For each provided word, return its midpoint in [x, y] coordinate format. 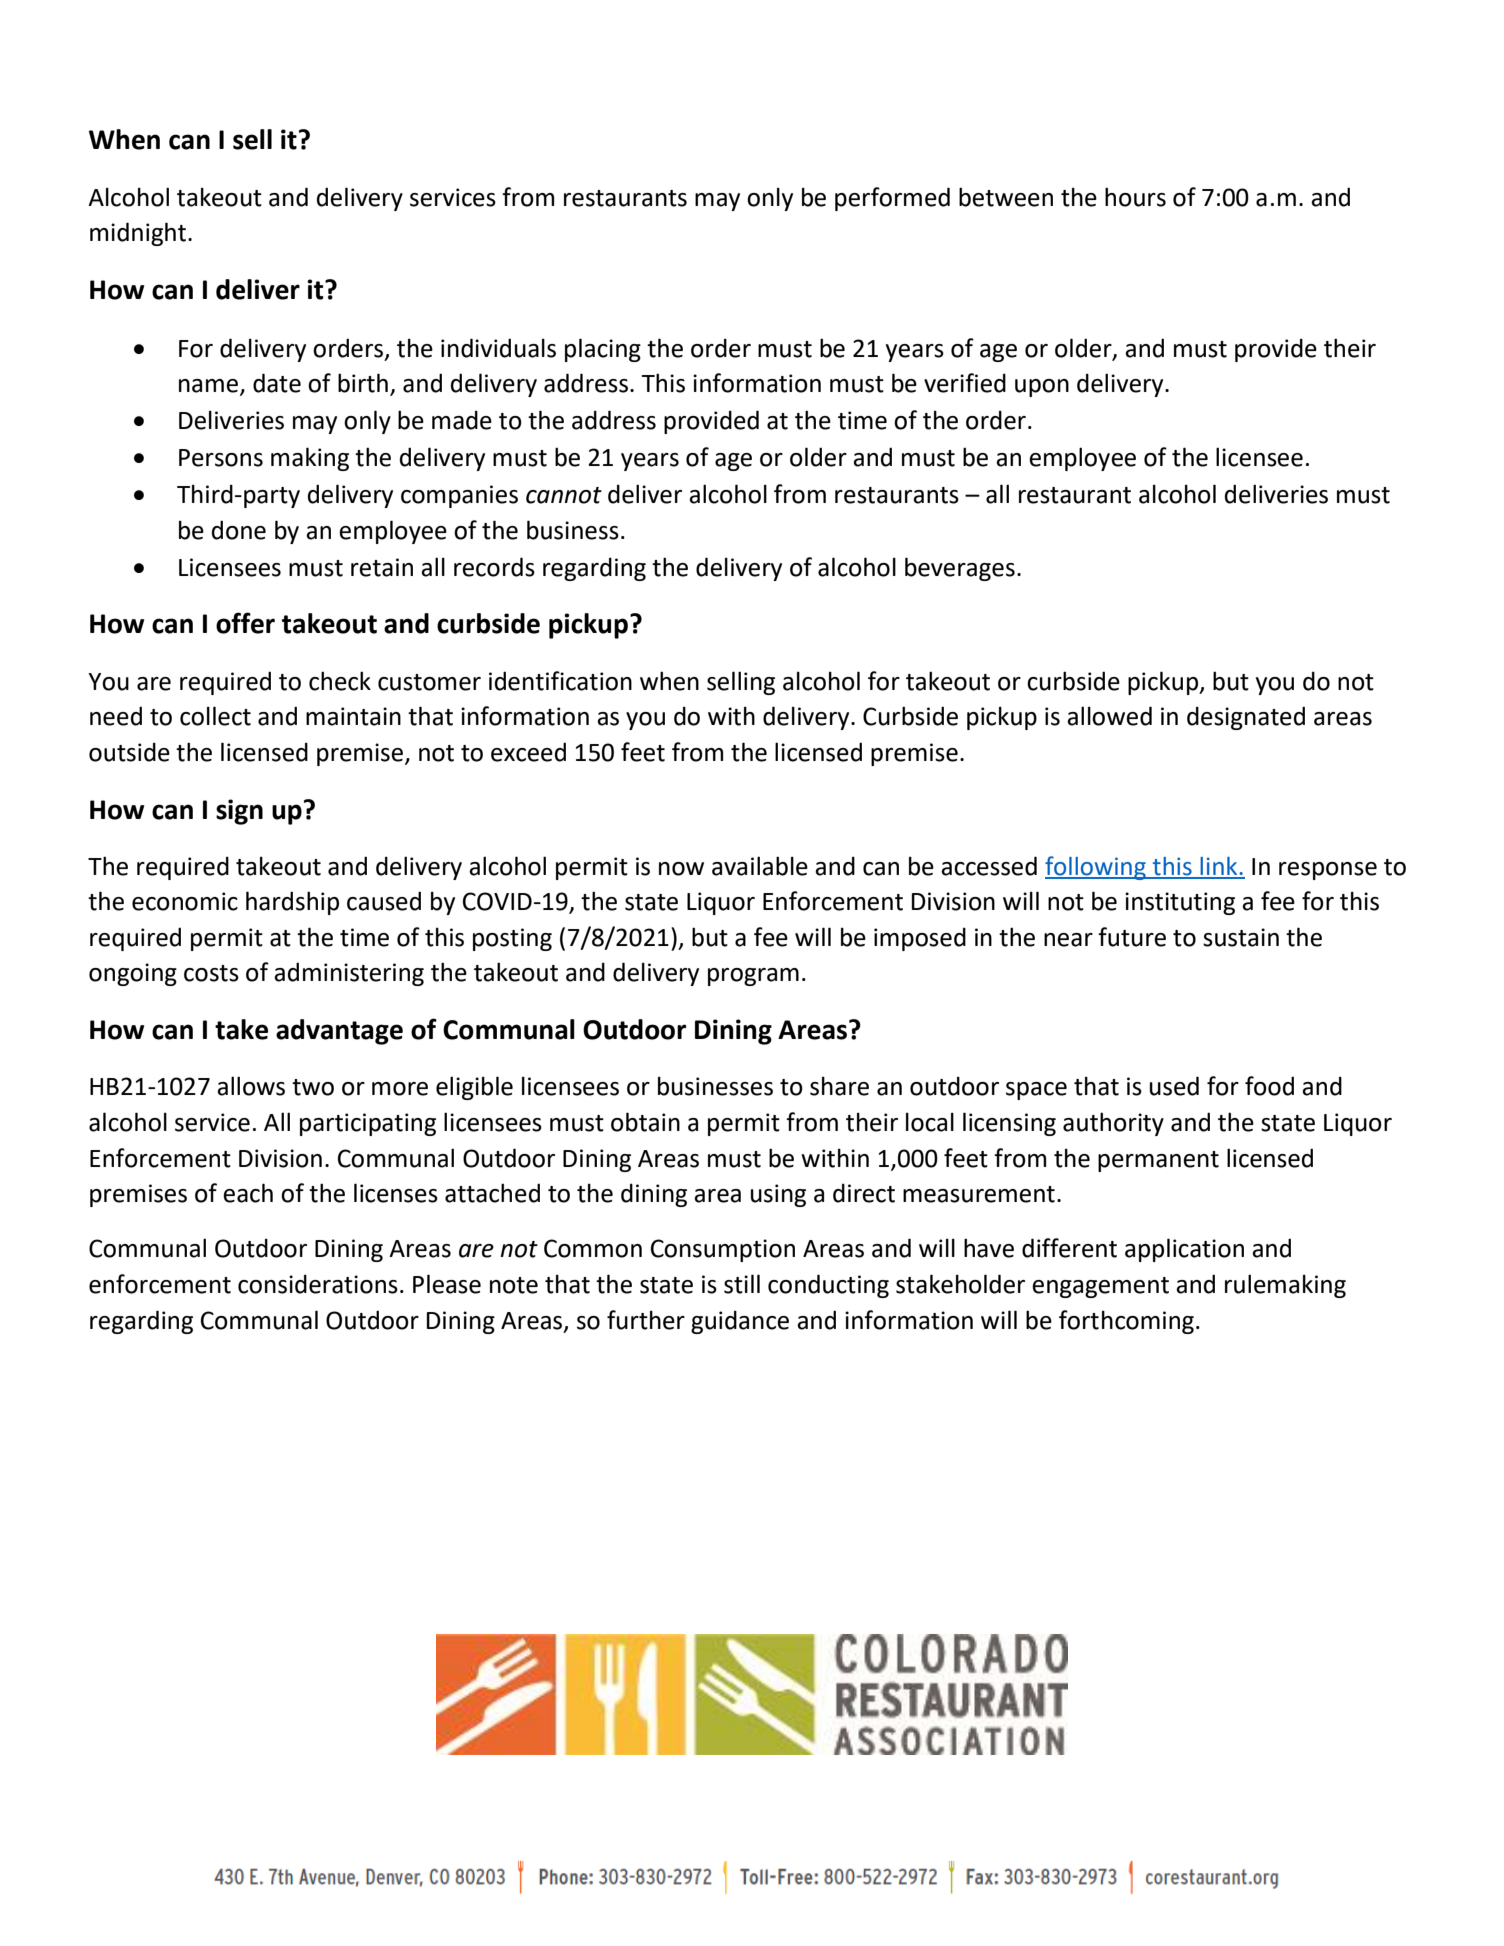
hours [1135, 197]
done [239, 530]
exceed [528, 752]
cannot [564, 495]
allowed [1109, 716]
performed [892, 199]
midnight [139, 234]
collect [215, 716]
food [1269, 1086]
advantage [339, 1032]
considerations [318, 1284]
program [753, 977]
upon [1042, 388]
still [742, 1284]
